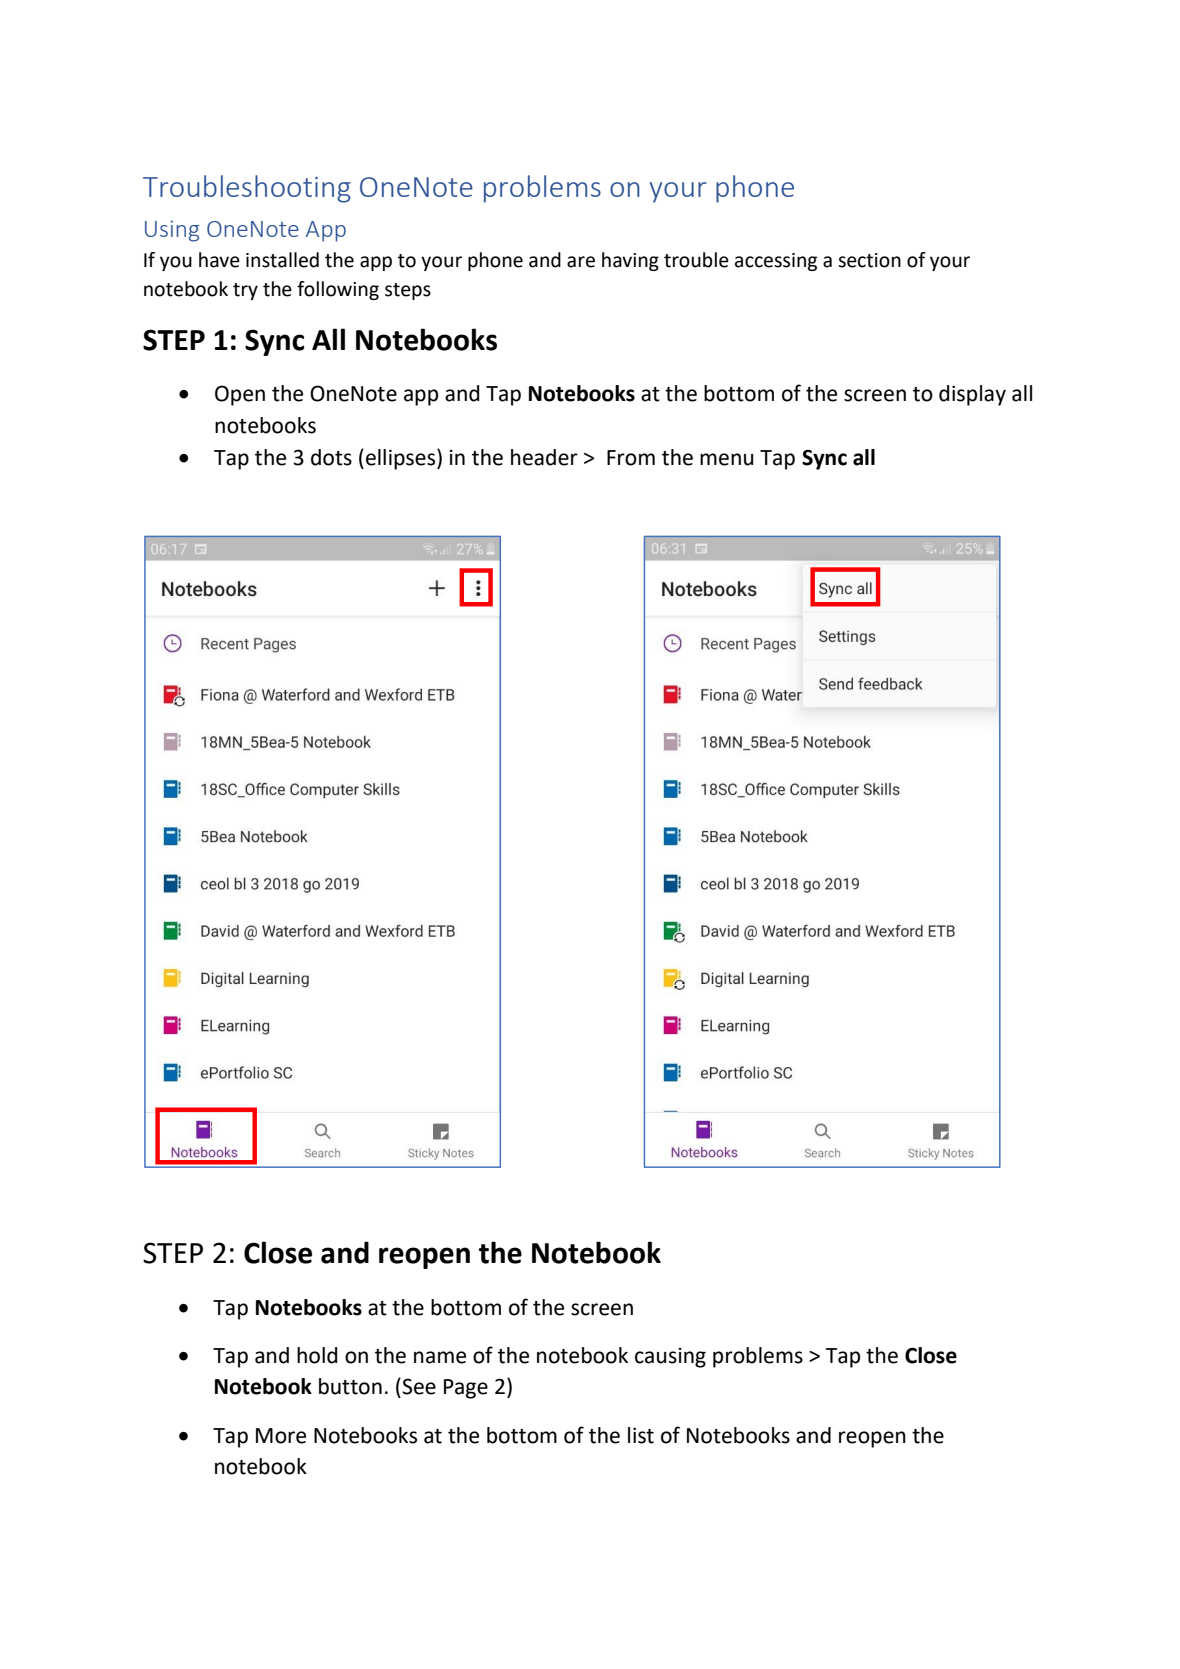 This document has width=1180, height=1669. Describe the element at coordinates (317, 1355) in the document. I see `hold` at that location.
